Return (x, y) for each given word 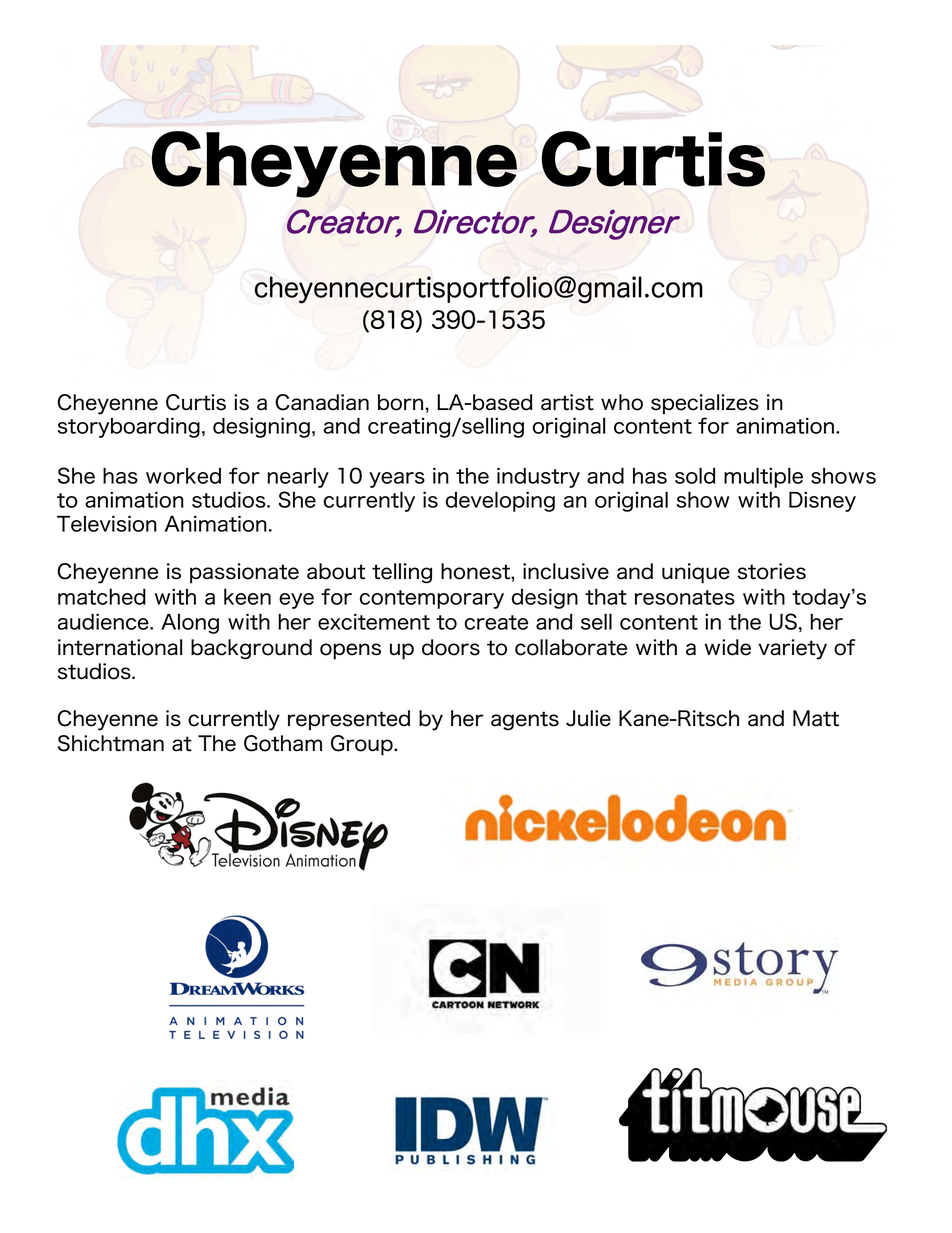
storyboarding (129, 428)
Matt (816, 718)
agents (525, 721)
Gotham (283, 743)
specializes (705, 404)
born (402, 402)
